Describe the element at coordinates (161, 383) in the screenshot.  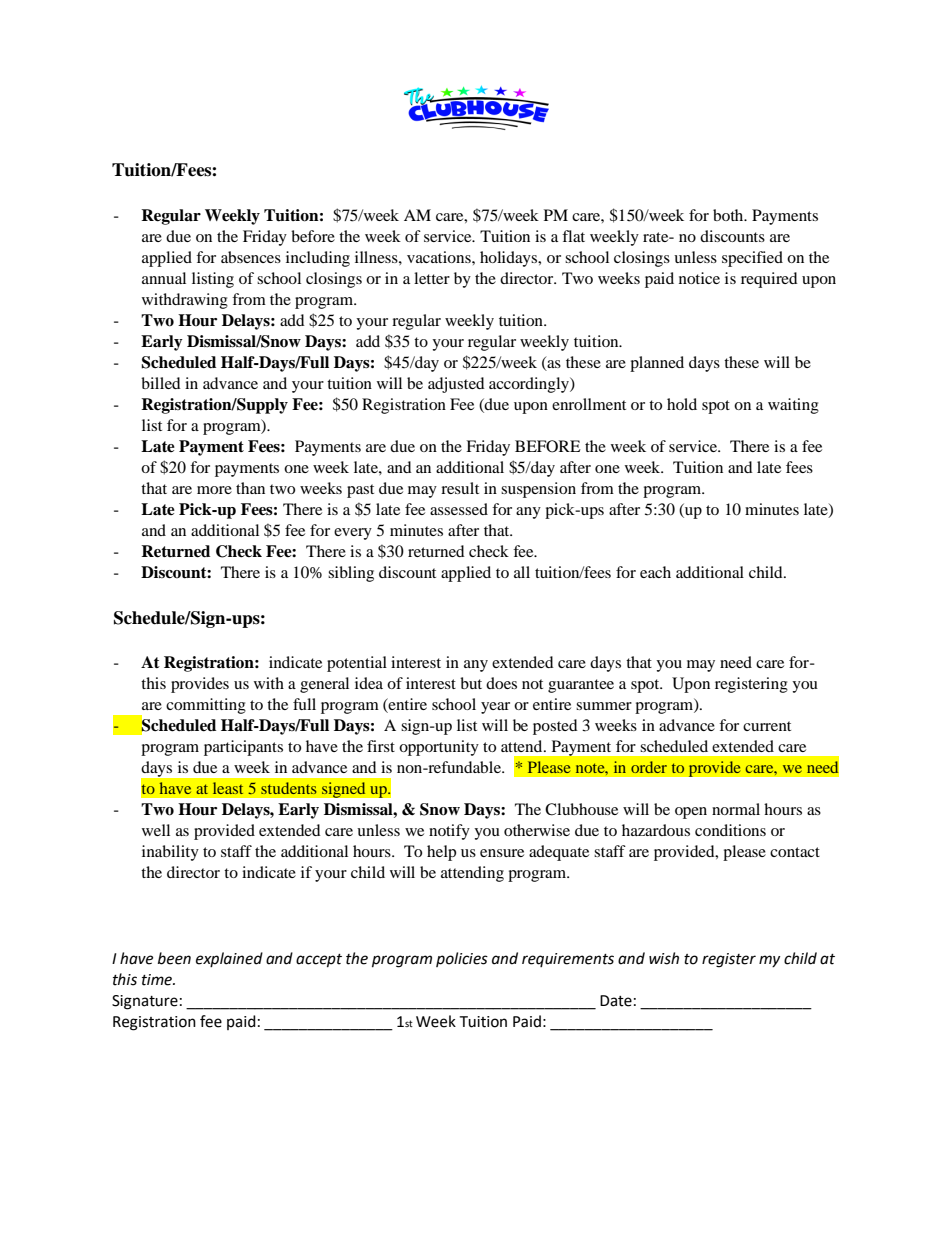
I see `billed` at that location.
